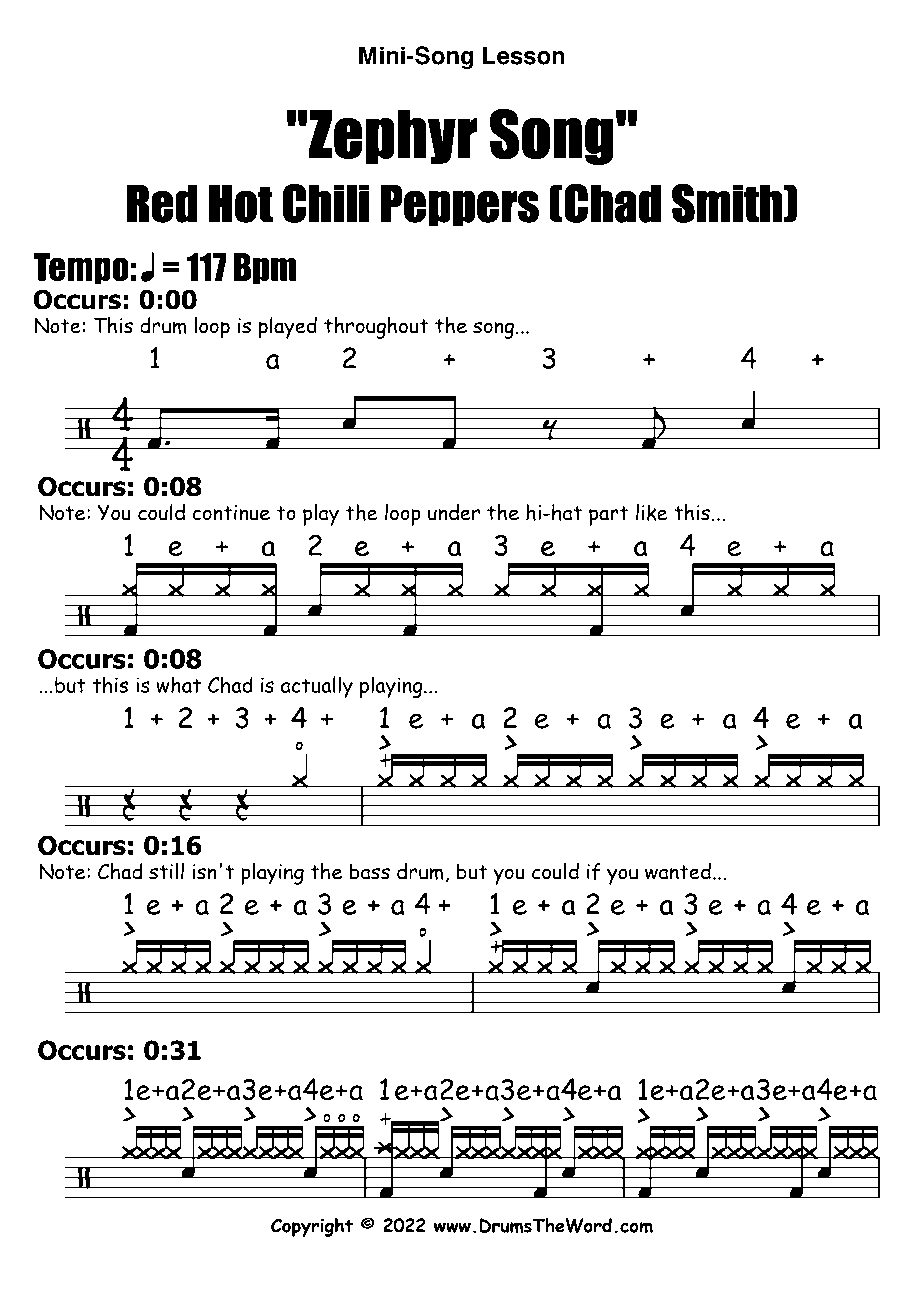 This screenshot has width=924, height=1308. I want to click on Red, so click(162, 203).
